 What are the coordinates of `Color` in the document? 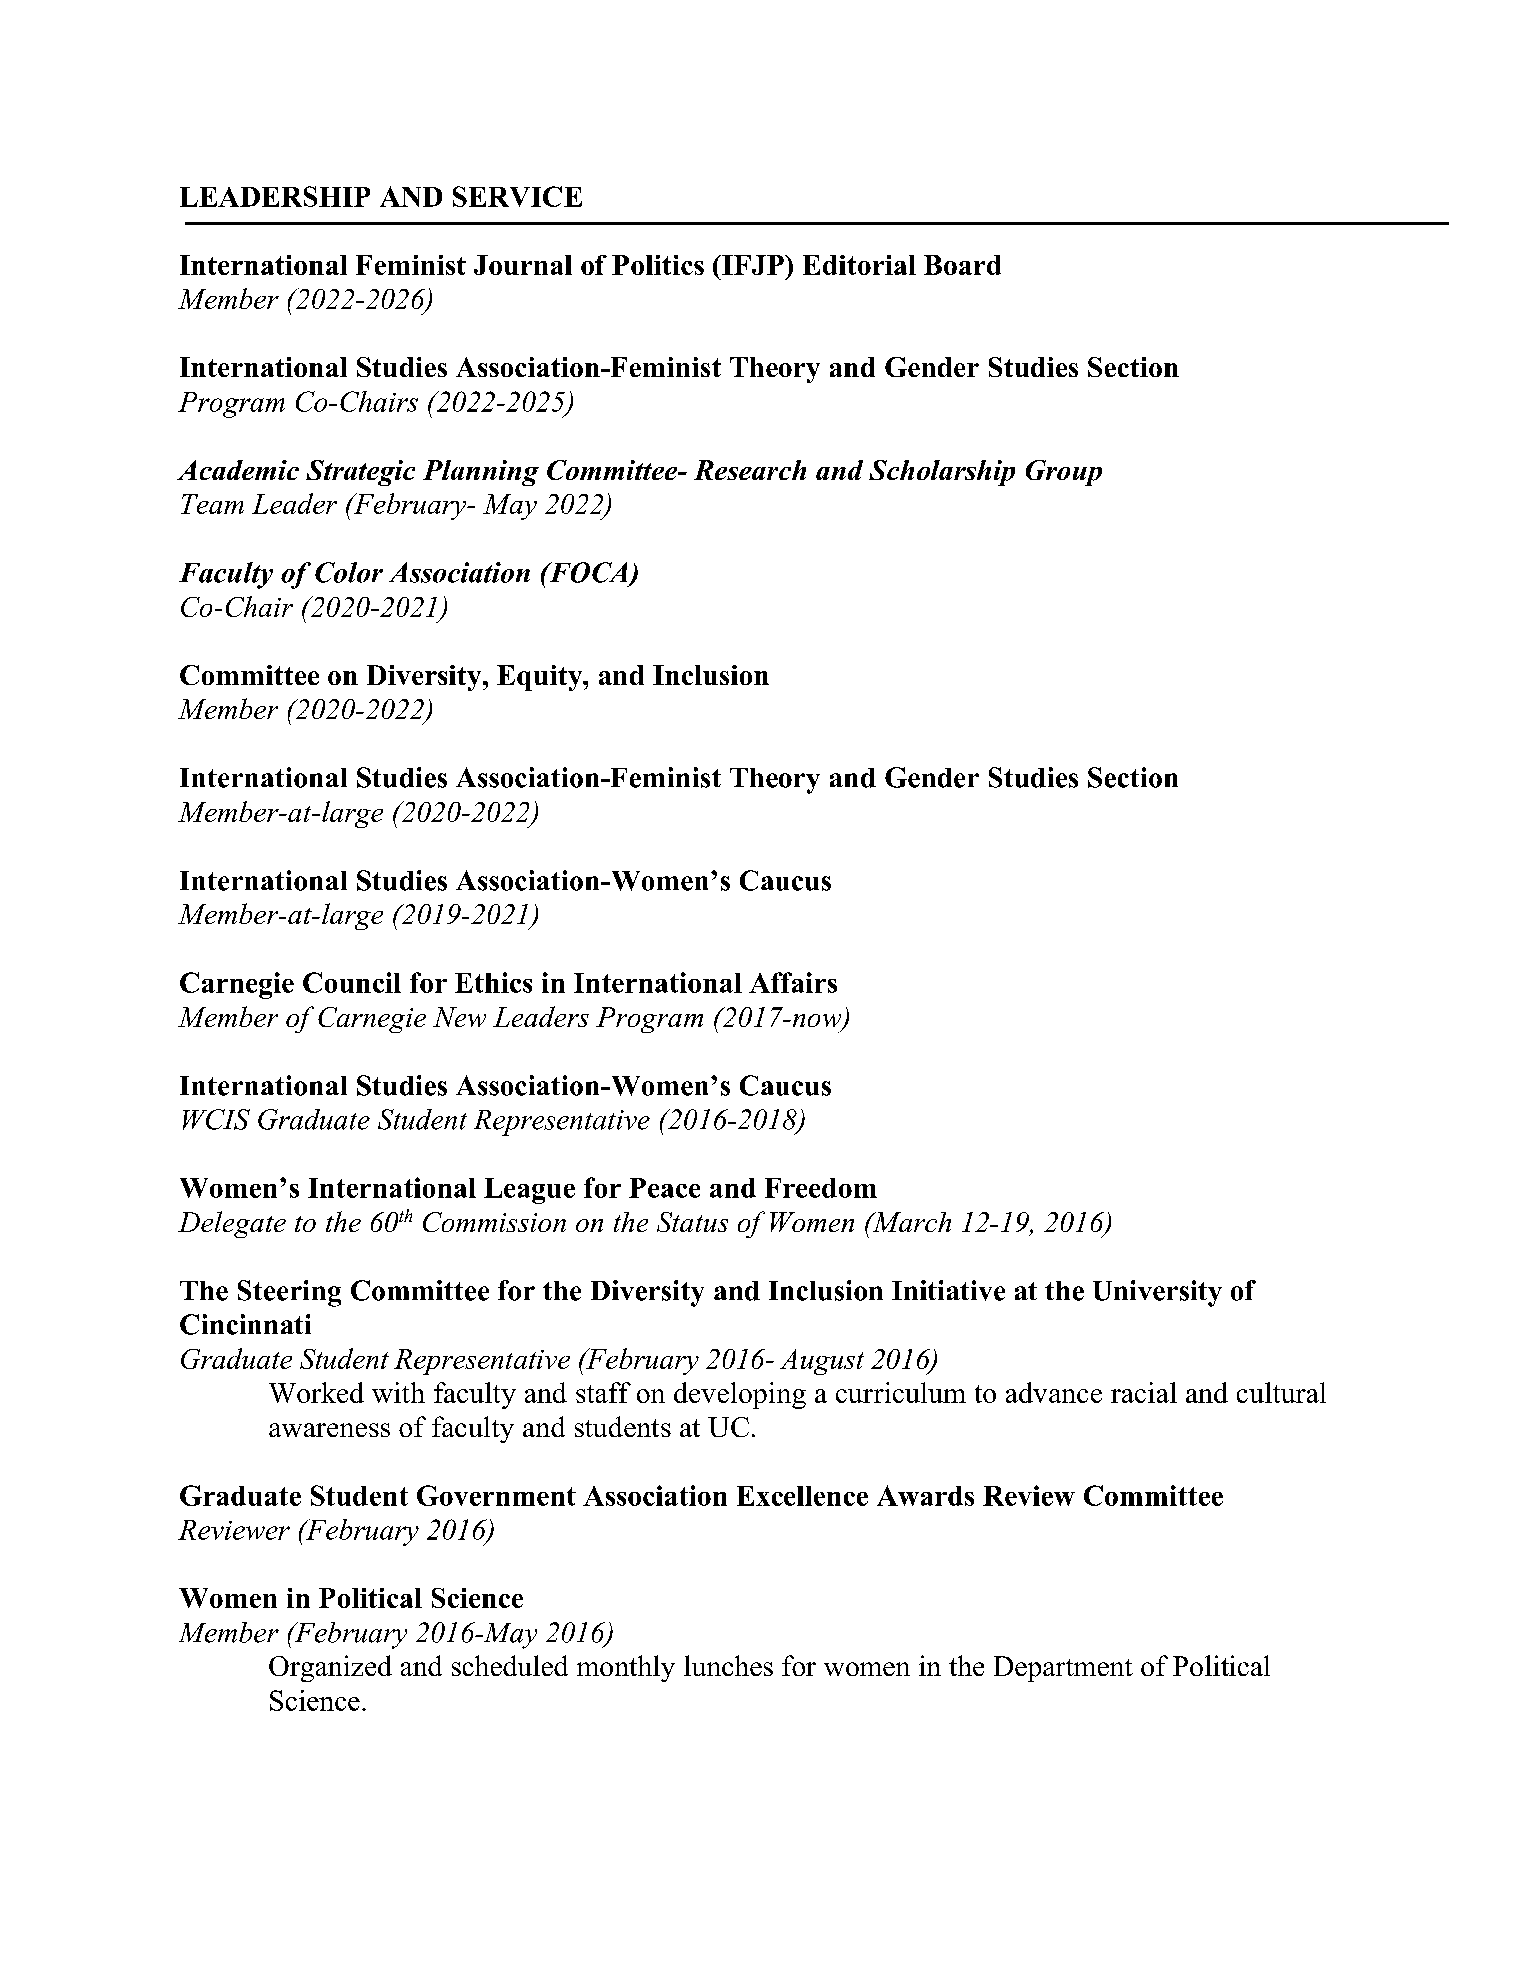 It's located at (349, 572).
